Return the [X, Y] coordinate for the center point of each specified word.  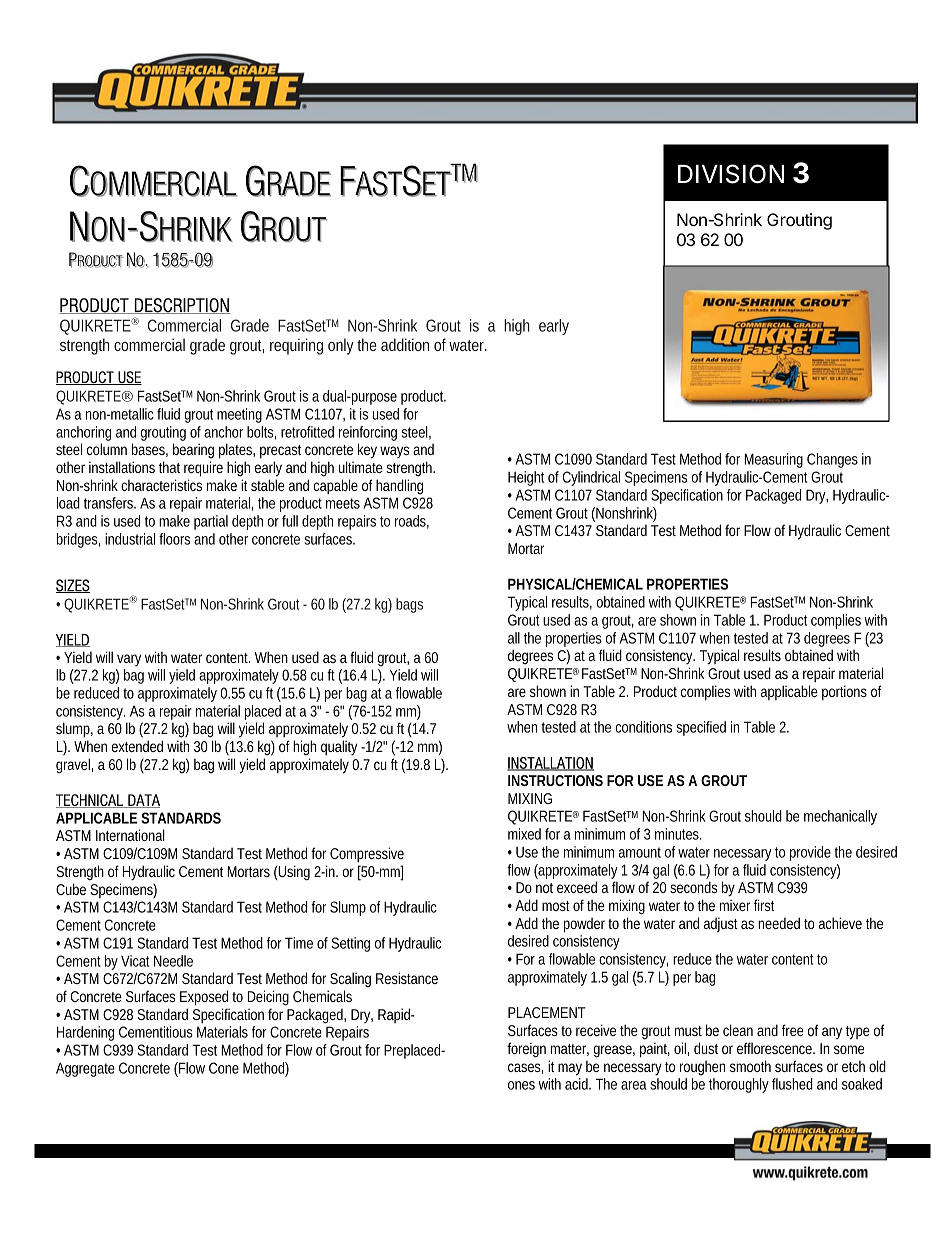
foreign [526, 1050]
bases [150, 450]
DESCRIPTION [182, 306]
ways [394, 452]
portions [844, 692]
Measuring [773, 460]
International [130, 835]
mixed [524, 834]
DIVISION [731, 174]
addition [405, 344]
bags [409, 605]
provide [812, 853]
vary [129, 660]
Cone [224, 1068]
